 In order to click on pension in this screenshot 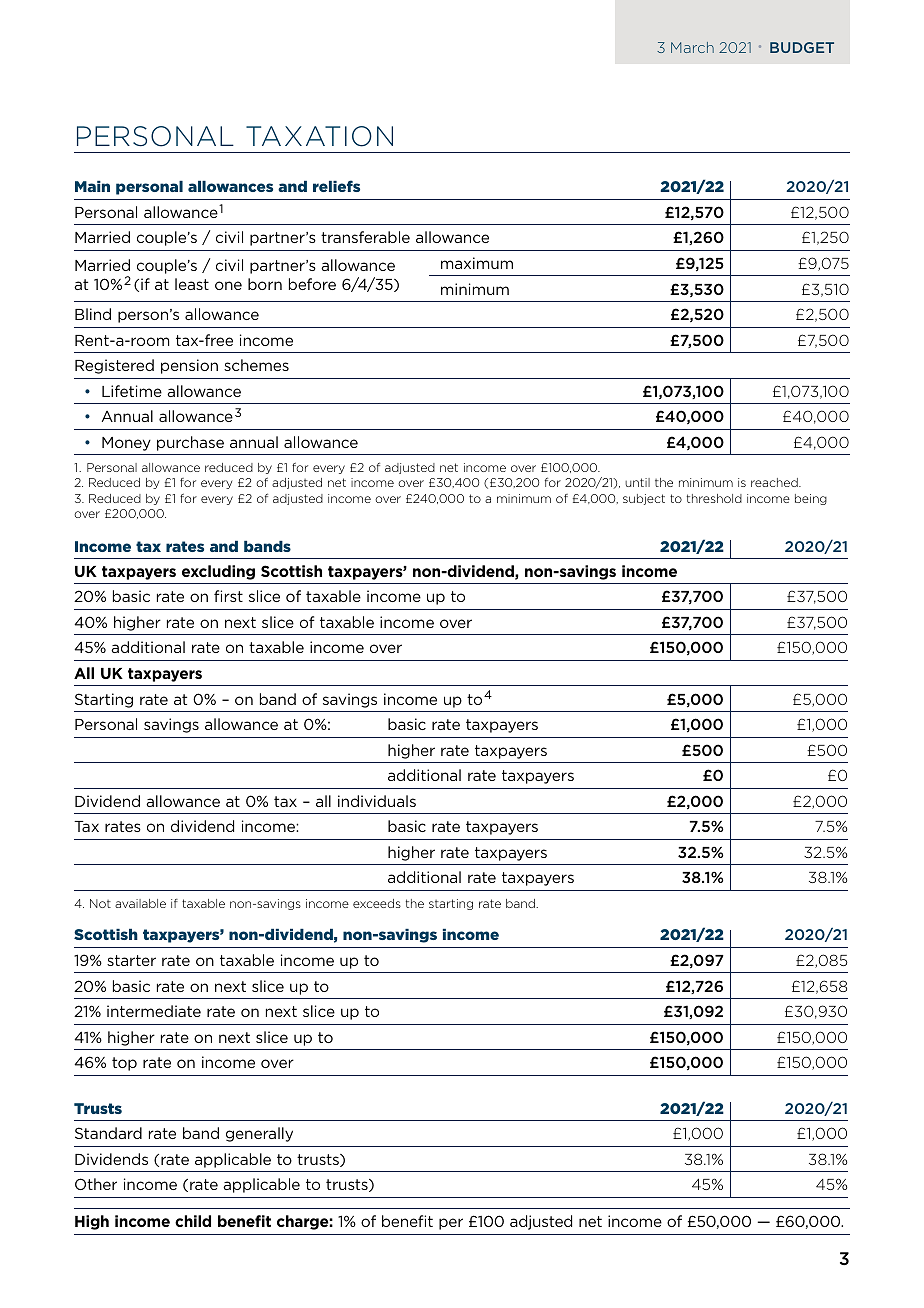, I will do `click(189, 366)`.
